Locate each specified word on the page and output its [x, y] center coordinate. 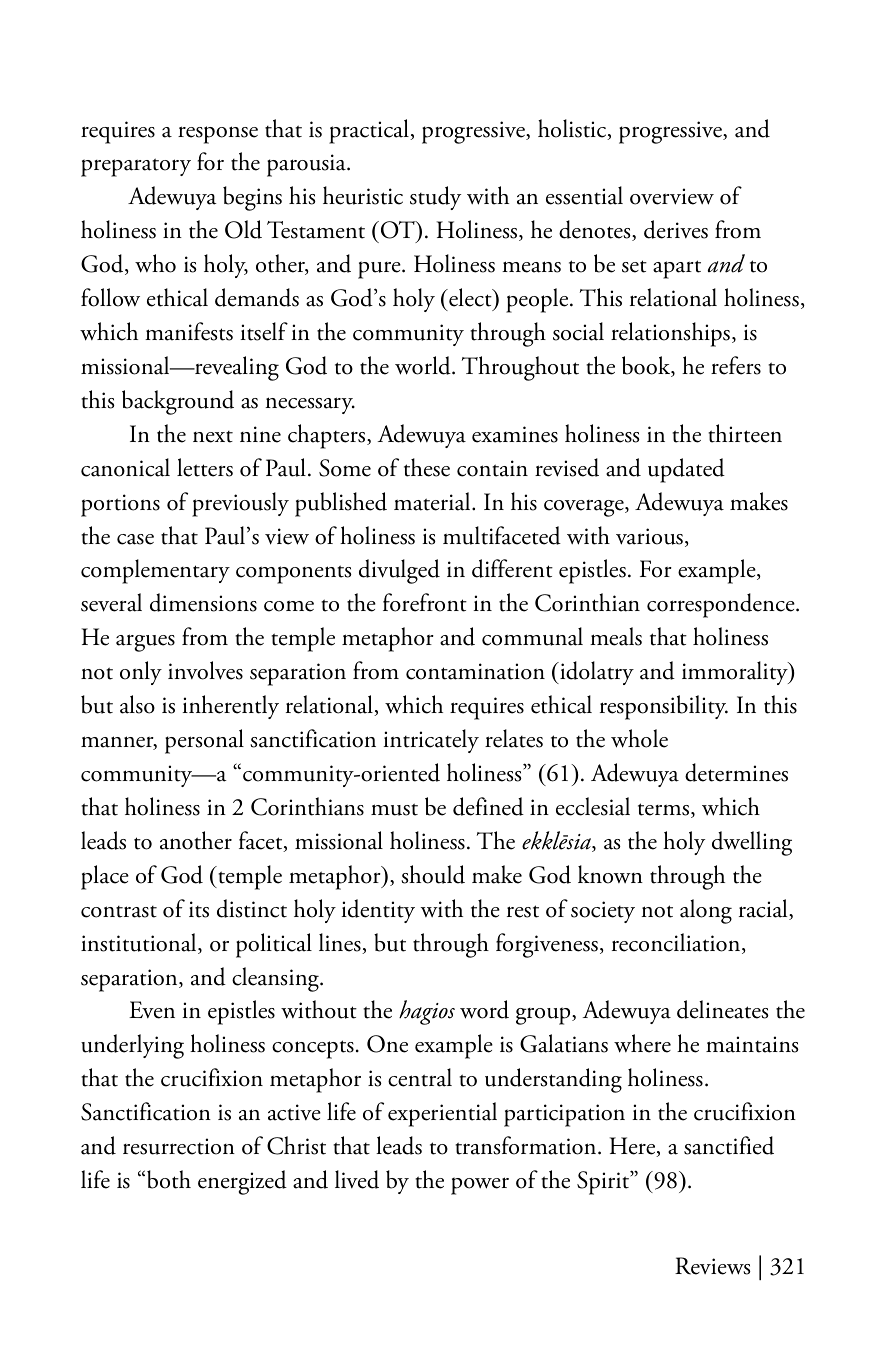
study [435, 198]
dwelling [752, 843]
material [433, 501]
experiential [442, 1114]
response [218, 135]
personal [204, 741]
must [394, 809]
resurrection [179, 1146]
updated [686, 470]
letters [205, 467]
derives [676, 229]
